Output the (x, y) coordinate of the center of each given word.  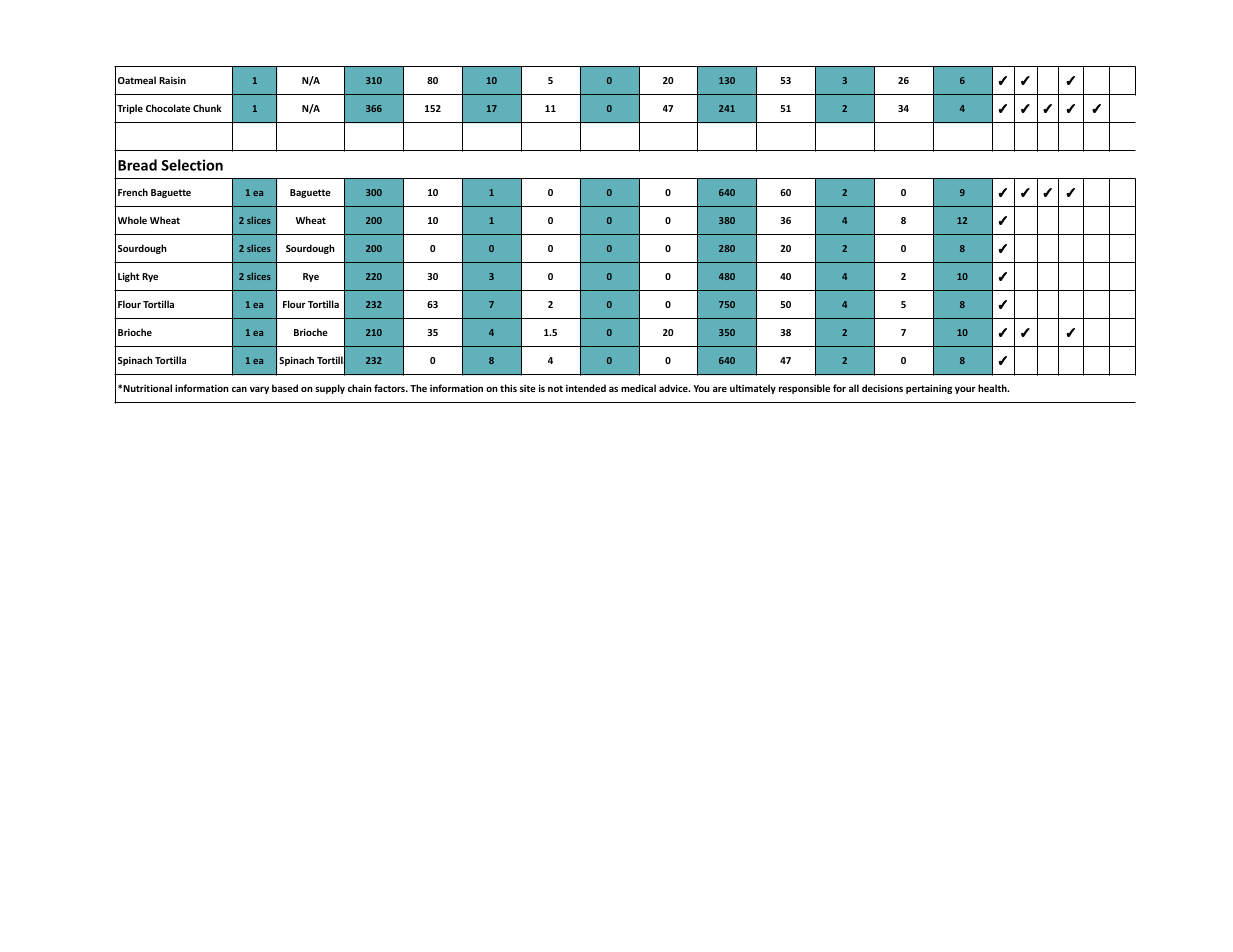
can (239, 389)
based (285, 388)
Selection (192, 165)
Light (128, 277)
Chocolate (168, 108)
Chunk (207, 108)
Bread (137, 165)
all (854, 388)
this (508, 388)
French (133, 192)
